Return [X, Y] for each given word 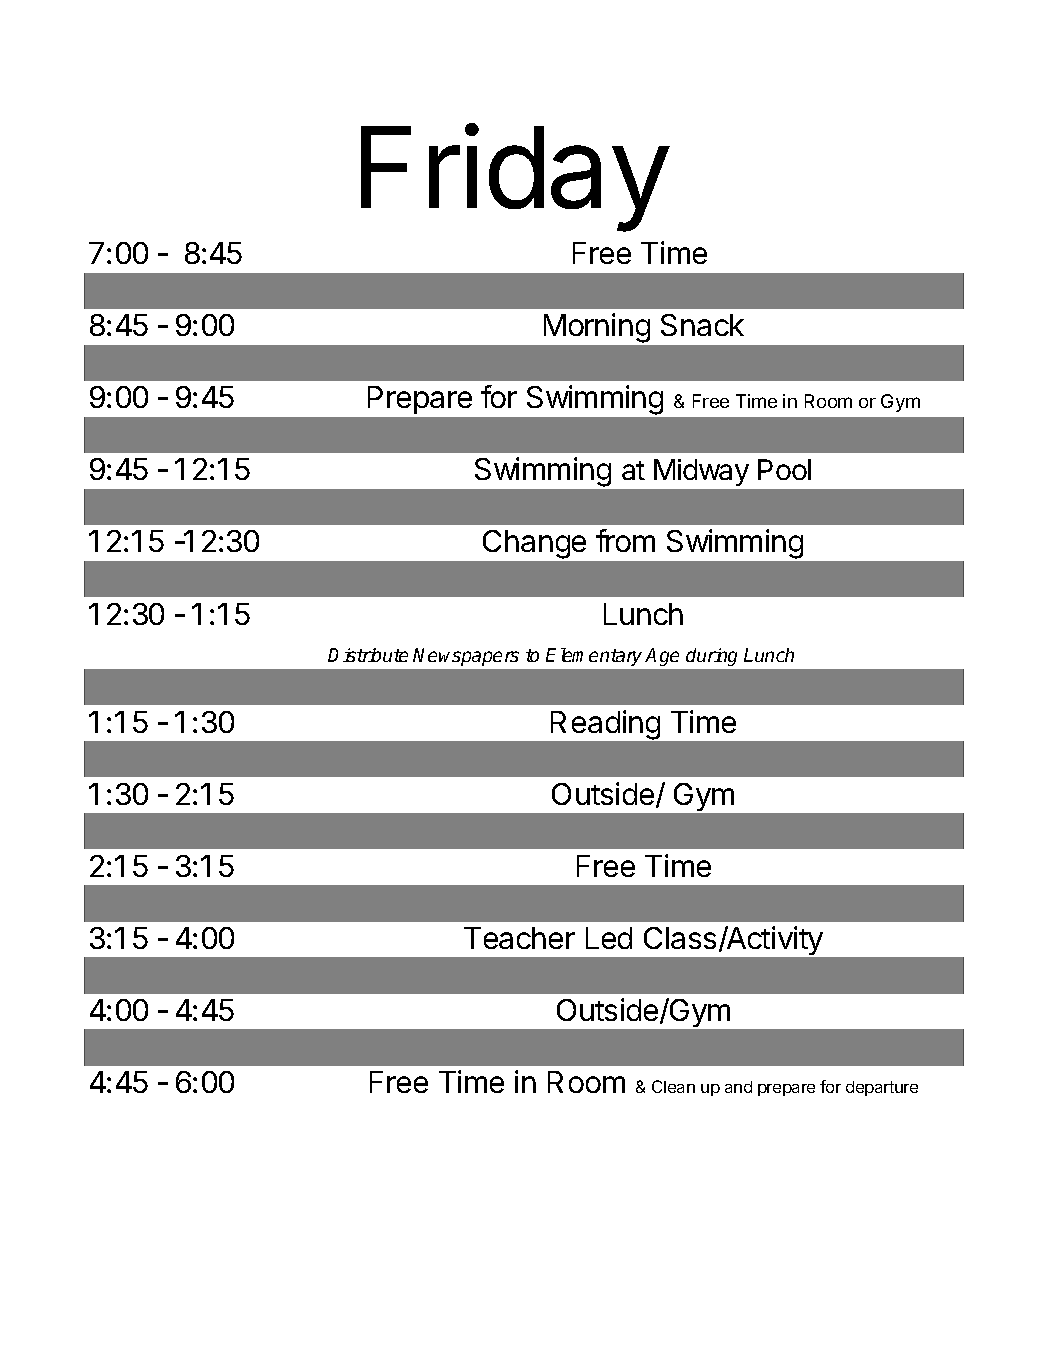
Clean [673, 1086]
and [738, 1087]
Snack [702, 325]
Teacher [519, 938]
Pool [784, 469]
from [625, 540]
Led [609, 938]
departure [882, 1088]
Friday [514, 178]
